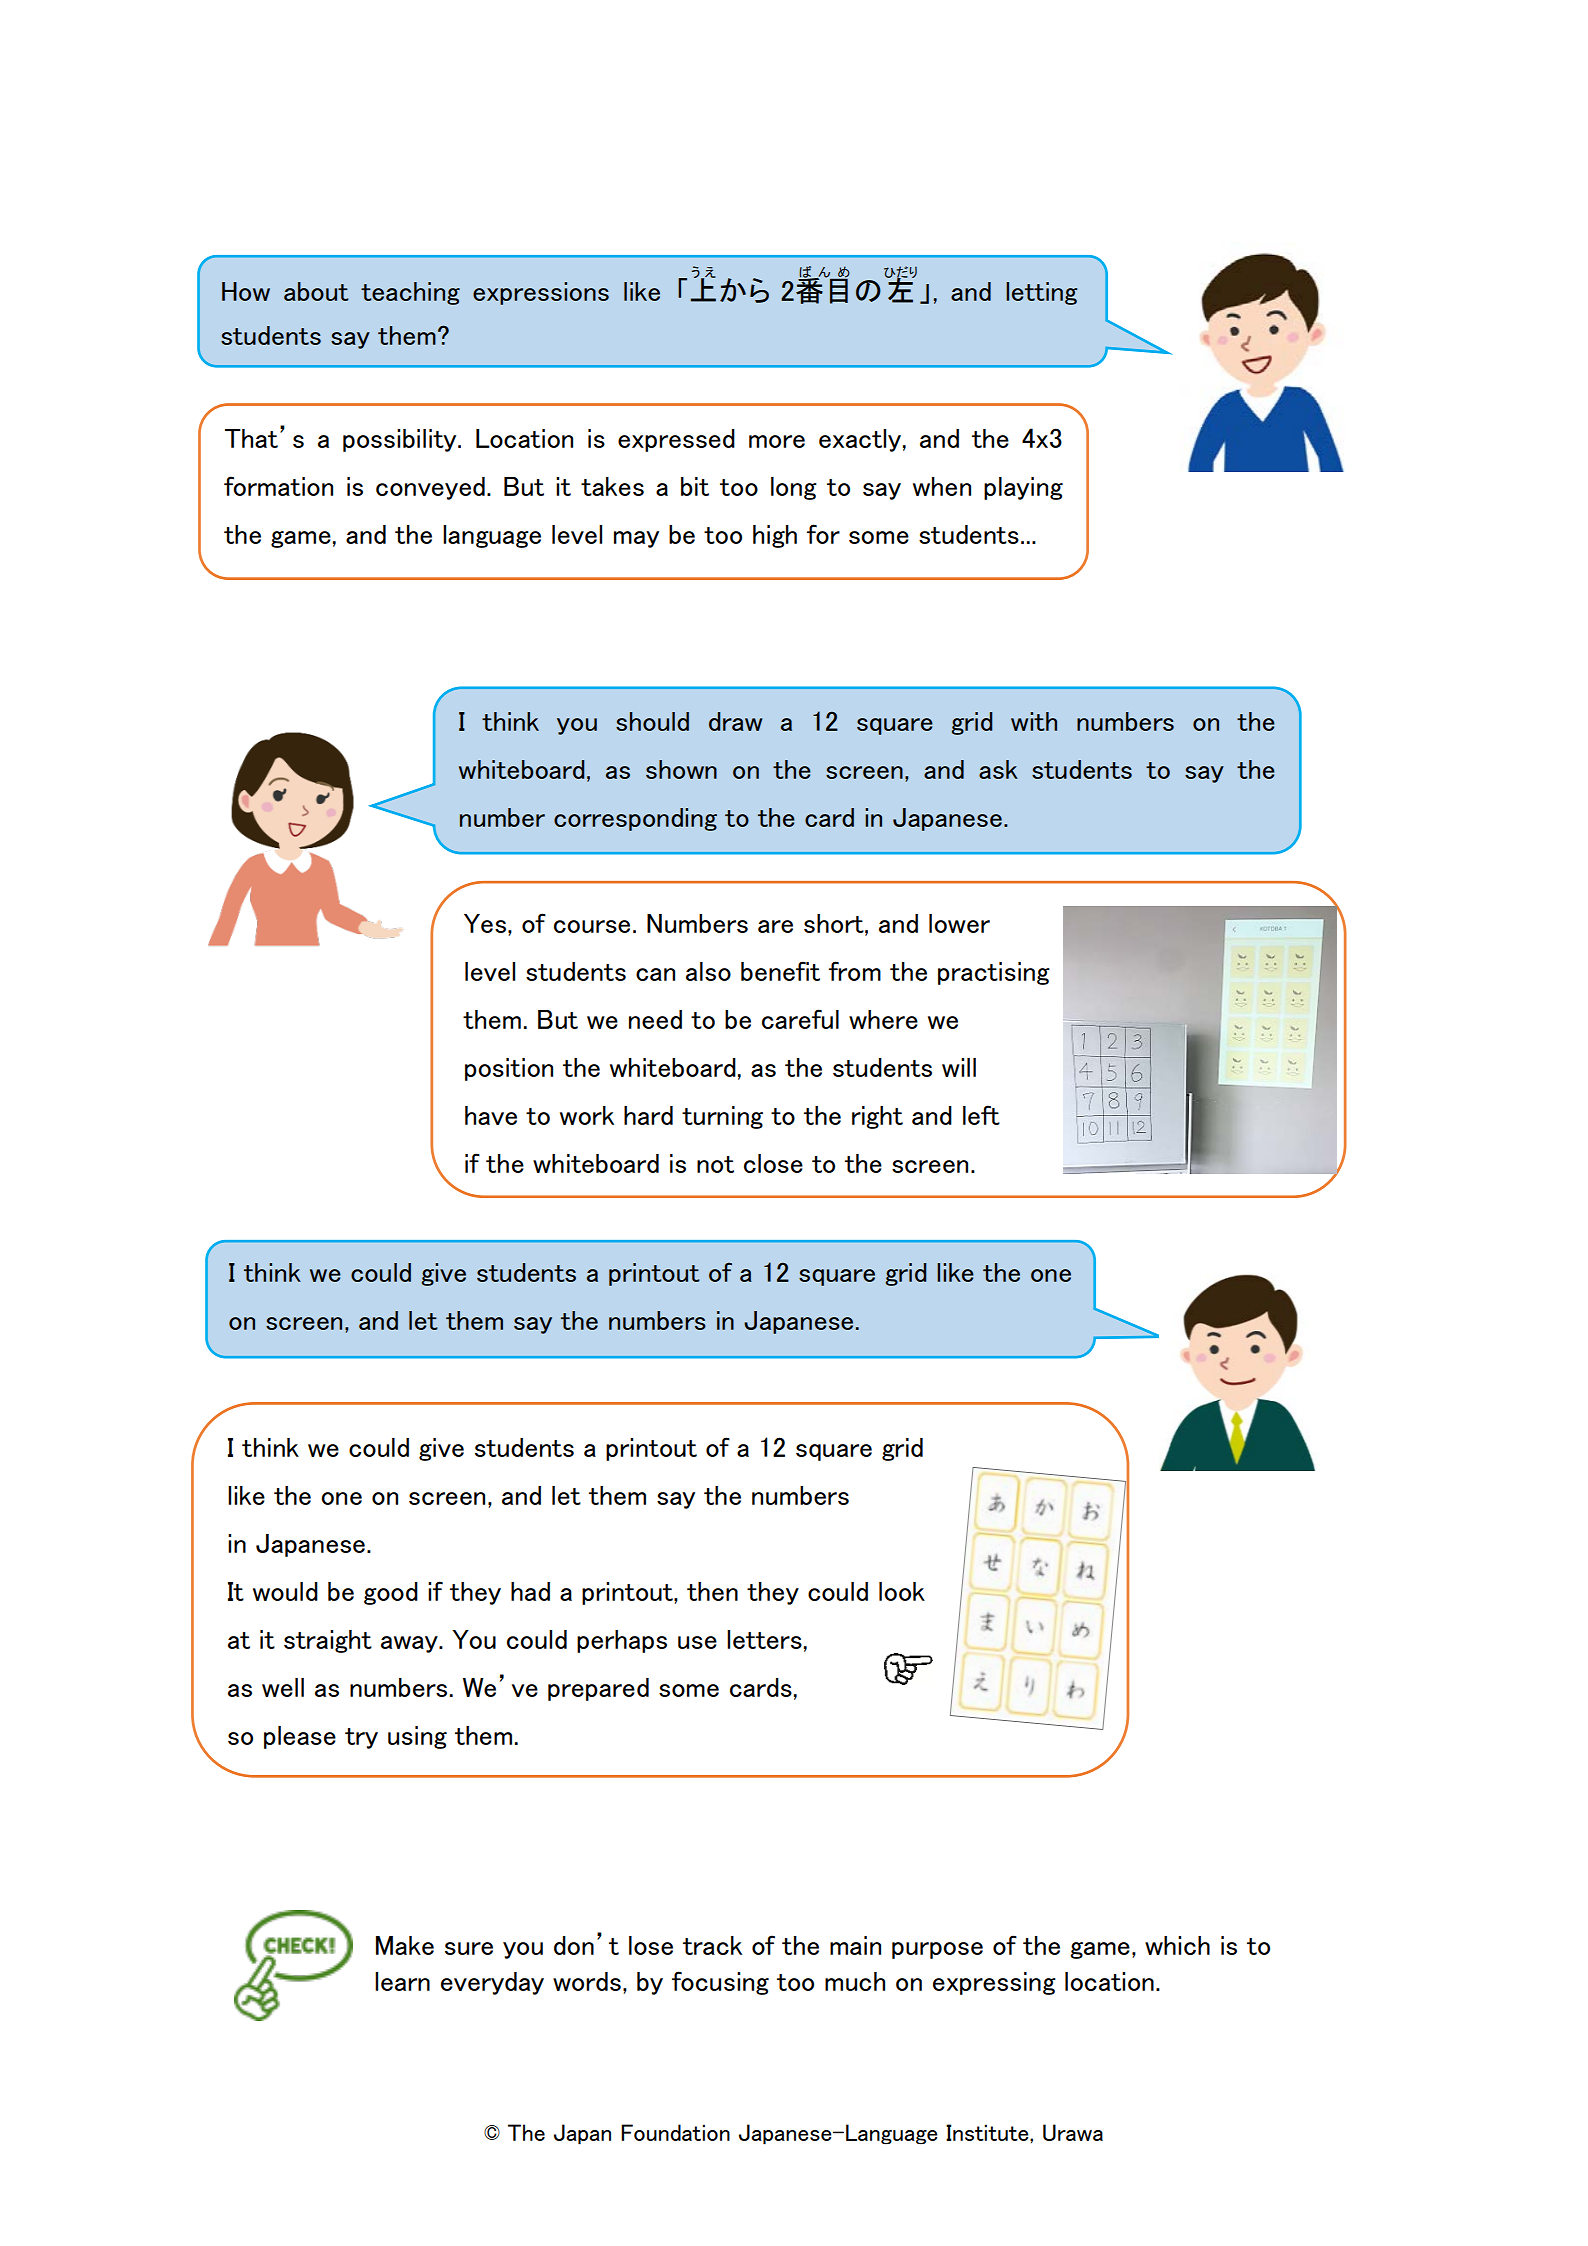  I want to click on Yes, so click(485, 923).
